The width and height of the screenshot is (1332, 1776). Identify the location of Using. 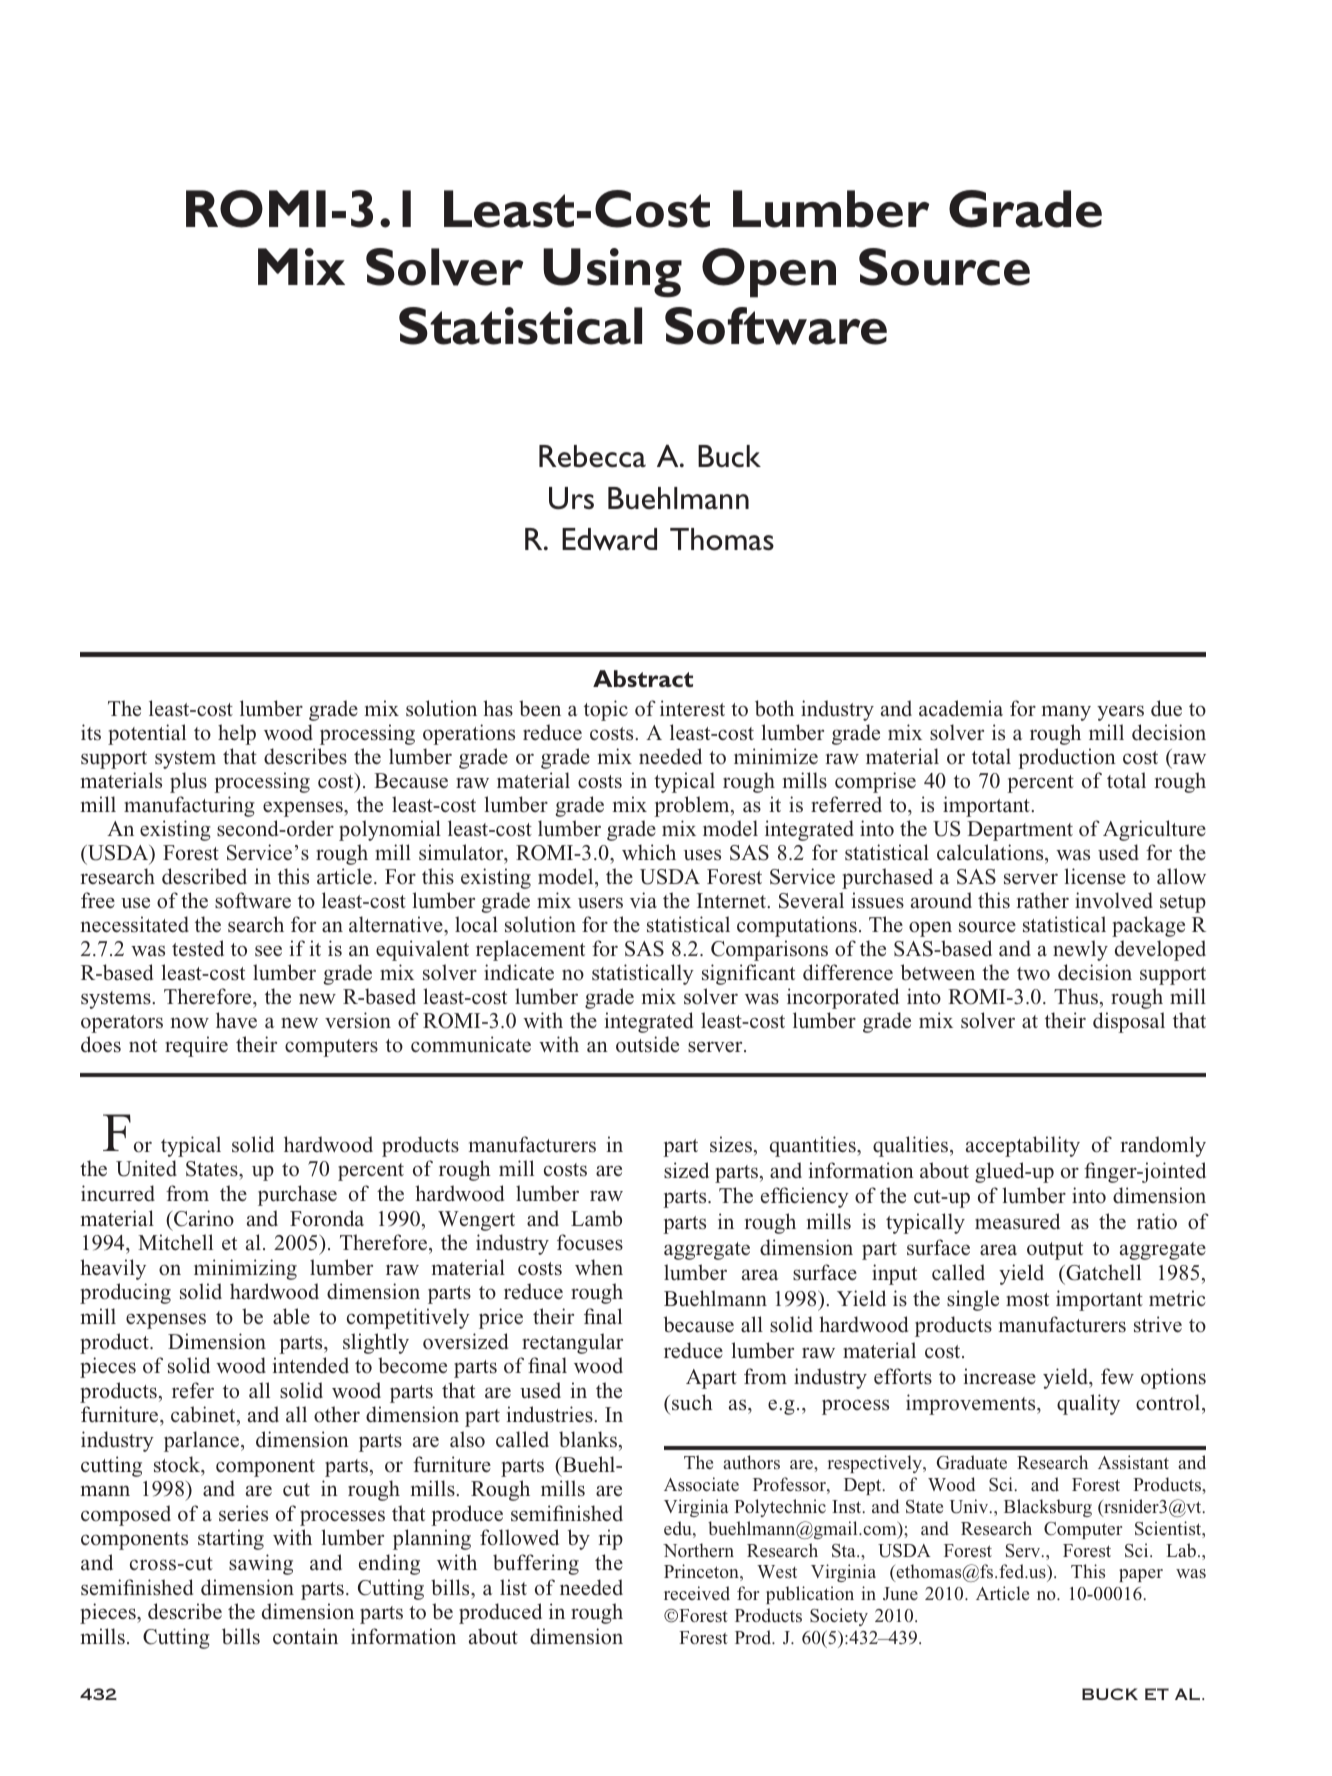
(612, 273).
